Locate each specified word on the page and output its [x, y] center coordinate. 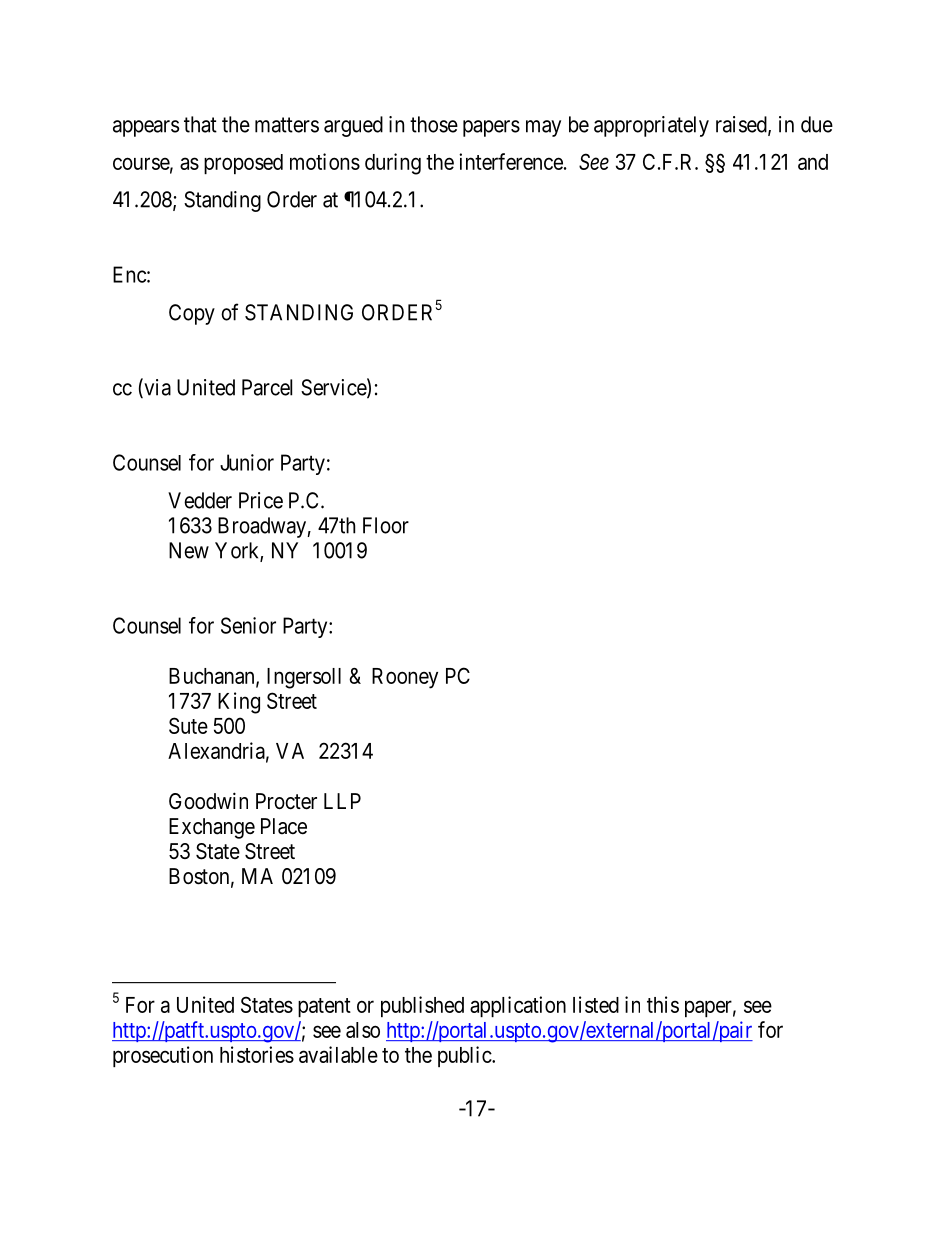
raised [742, 125]
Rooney [405, 678]
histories [257, 1054]
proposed [243, 164]
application [518, 1006]
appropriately [651, 126]
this [663, 1004]
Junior [247, 462]
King [239, 703]
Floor [386, 525]
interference [511, 161]
